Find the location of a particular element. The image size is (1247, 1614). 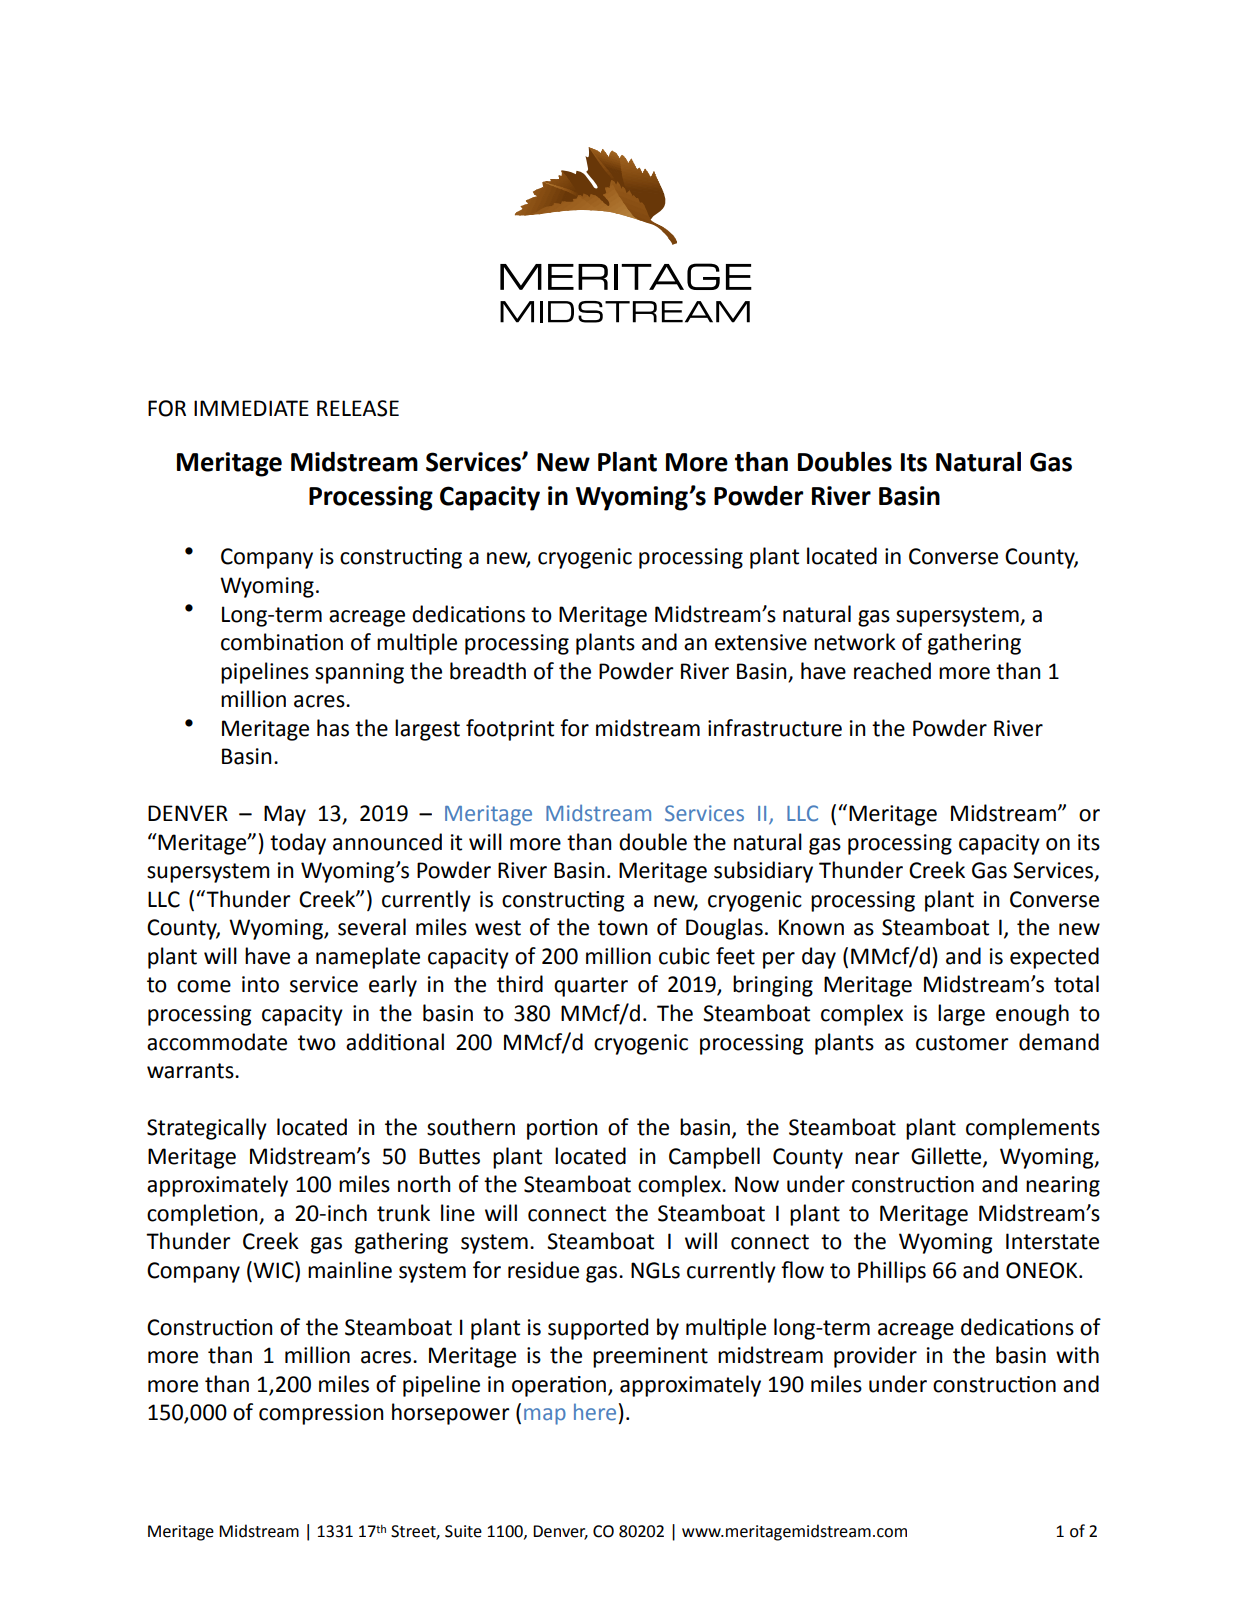

network is located at coordinates (855, 642).
